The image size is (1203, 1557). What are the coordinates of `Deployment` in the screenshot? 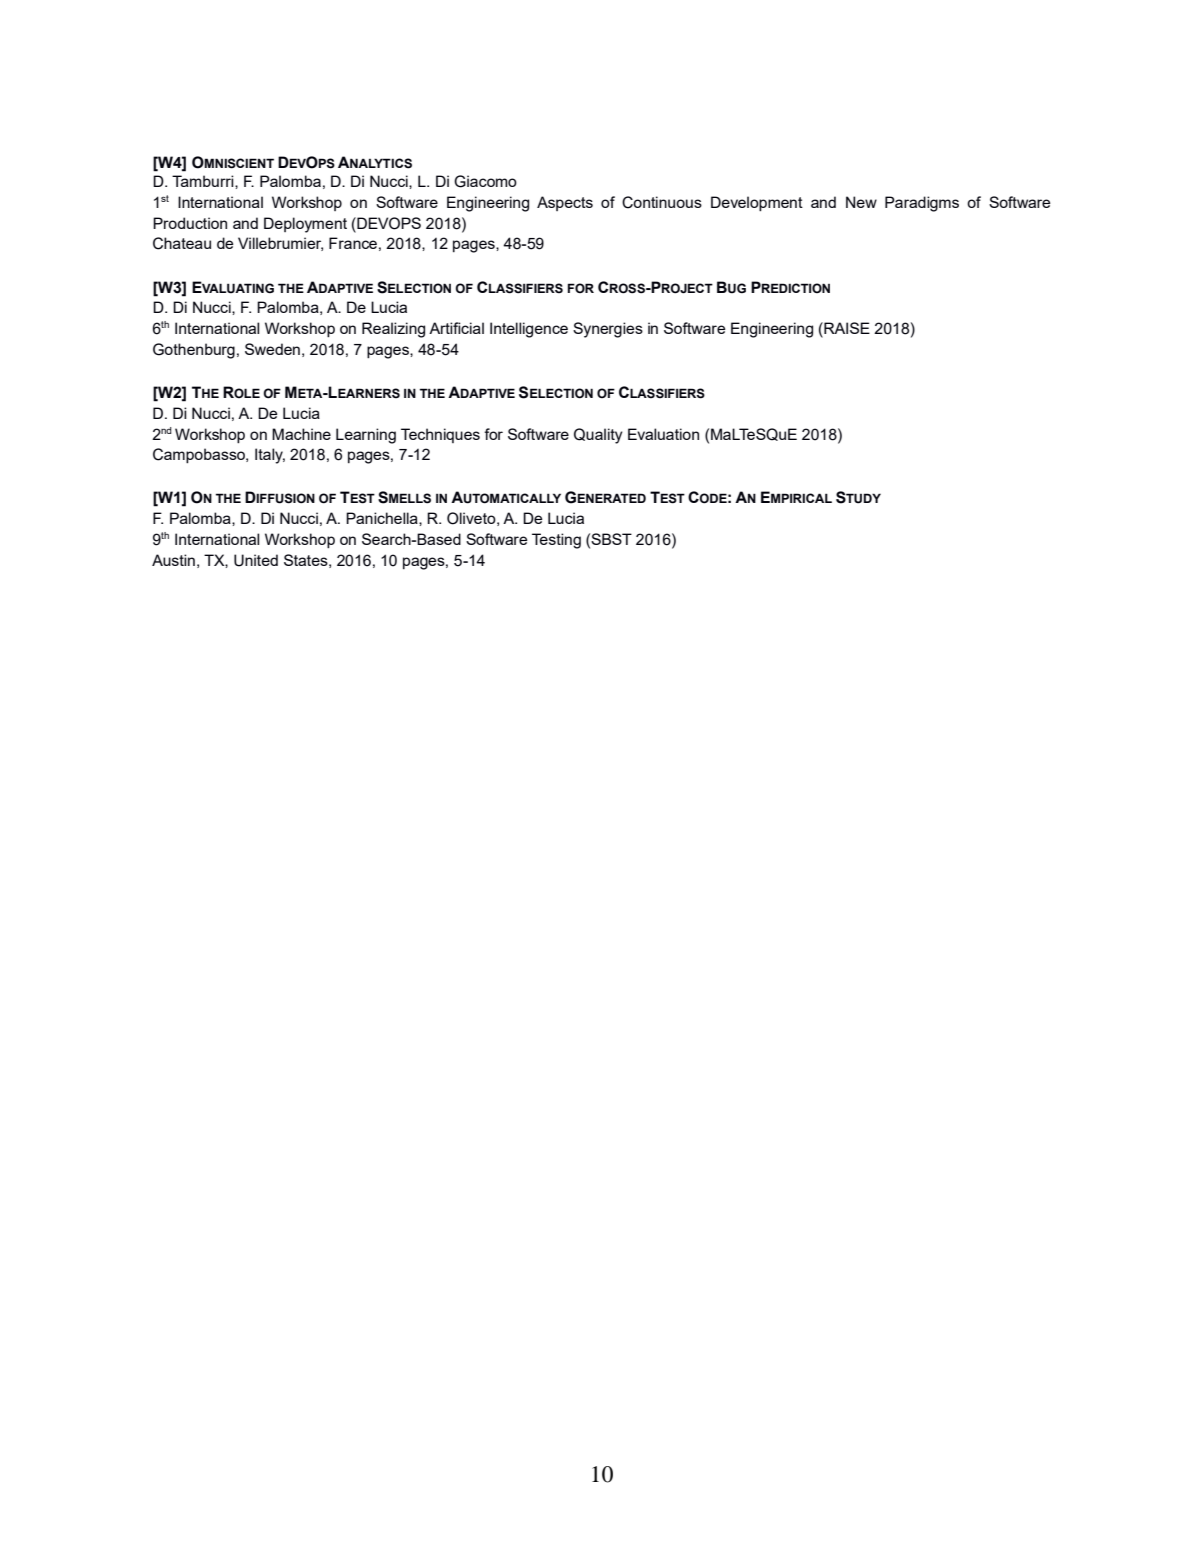 It's located at (305, 225).
